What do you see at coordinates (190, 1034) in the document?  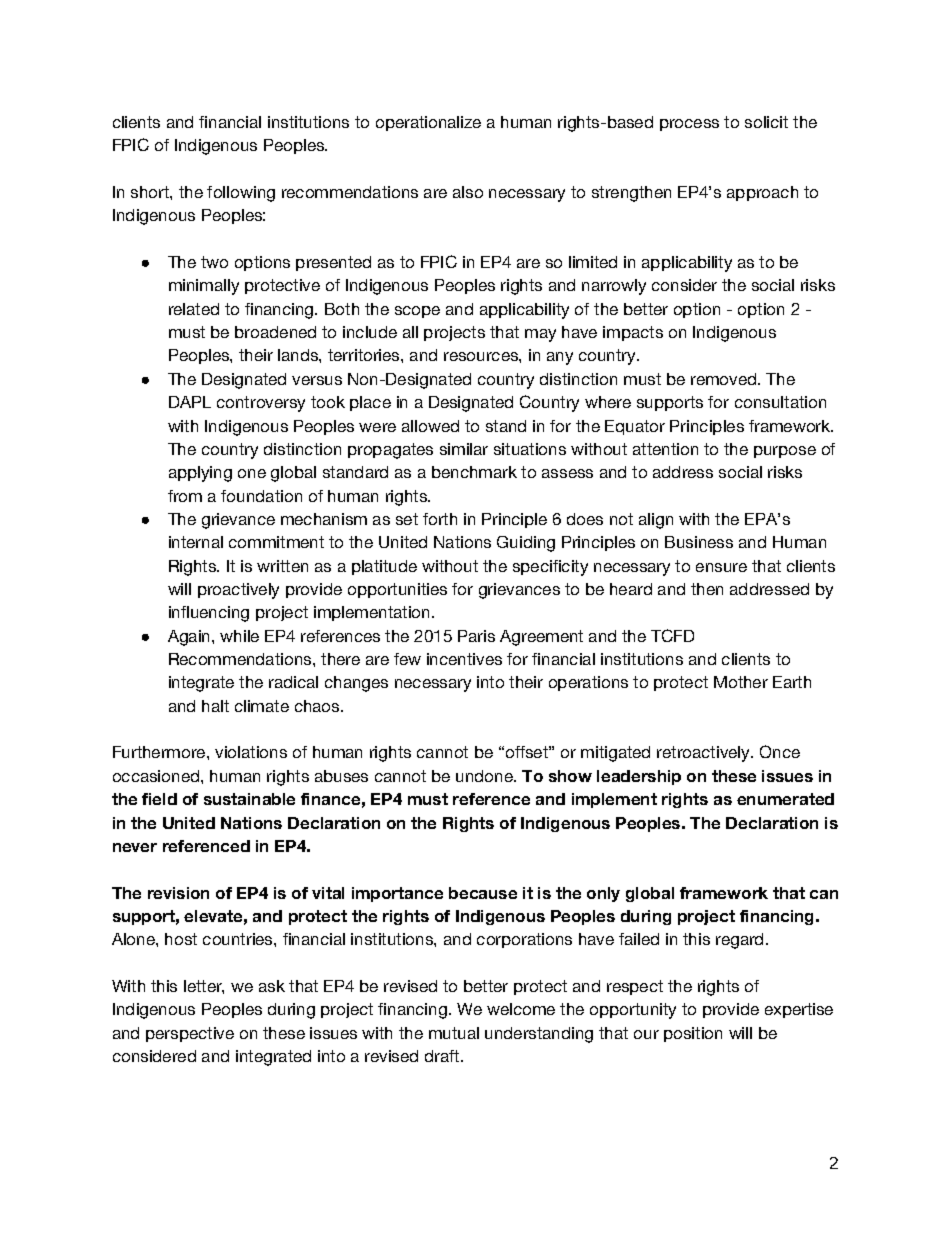 I see `perspective` at bounding box center [190, 1034].
